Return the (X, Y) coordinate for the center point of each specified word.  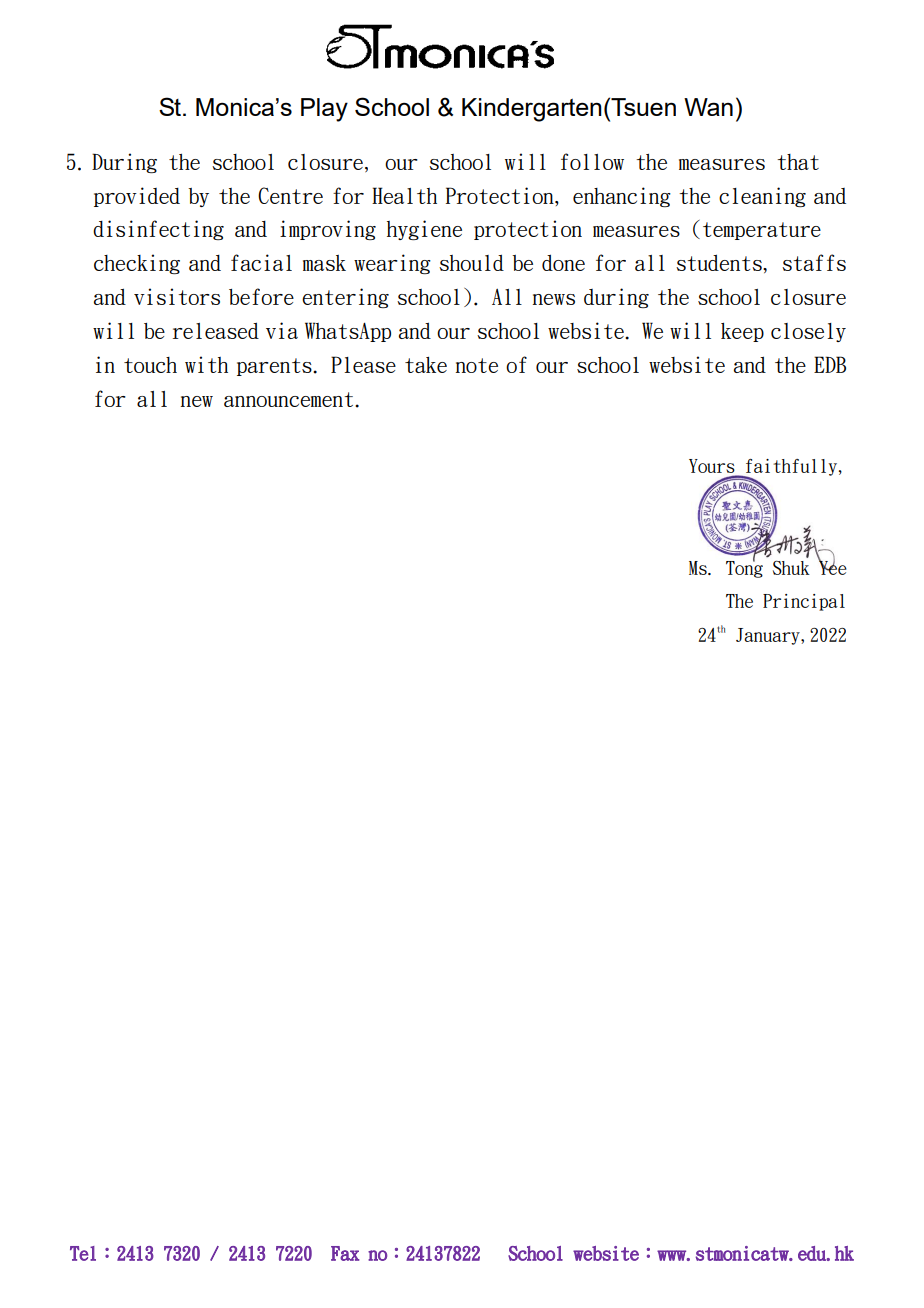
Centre (290, 195)
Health (404, 195)
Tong (744, 568)
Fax (345, 1253)
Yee (832, 566)
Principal (804, 602)
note (477, 365)
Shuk (791, 568)
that (798, 162)
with (206, 364)
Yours (713, 467)
